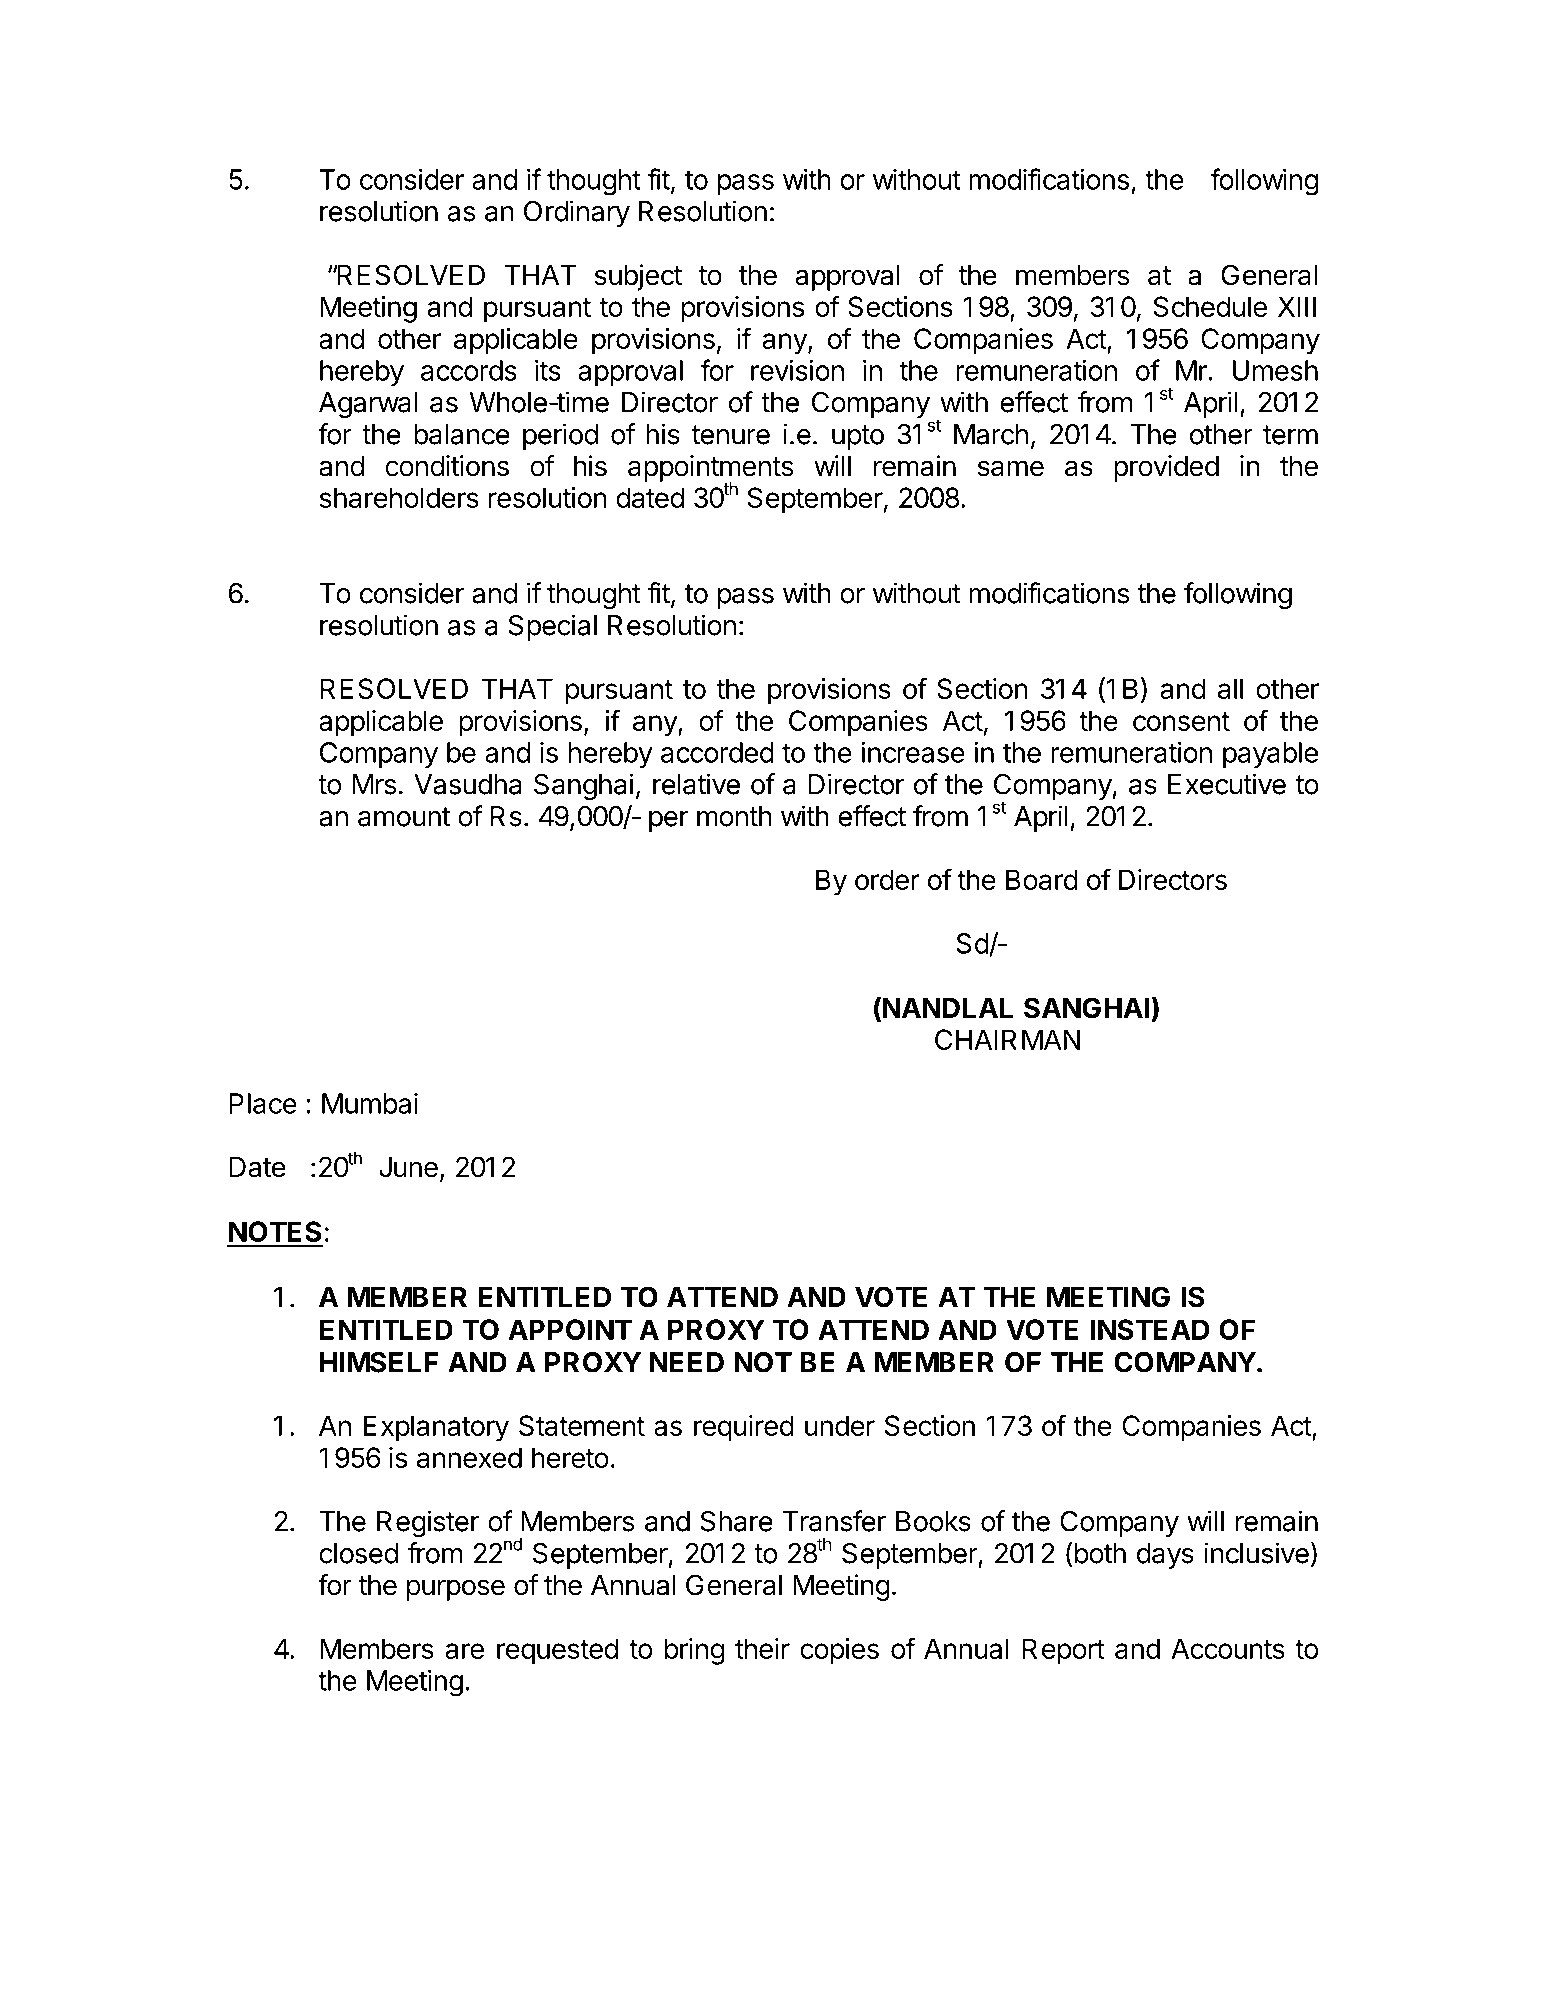  Describe the element at coordinates (1210, 306) in the screenshot. I see `Schedule` at that location.
